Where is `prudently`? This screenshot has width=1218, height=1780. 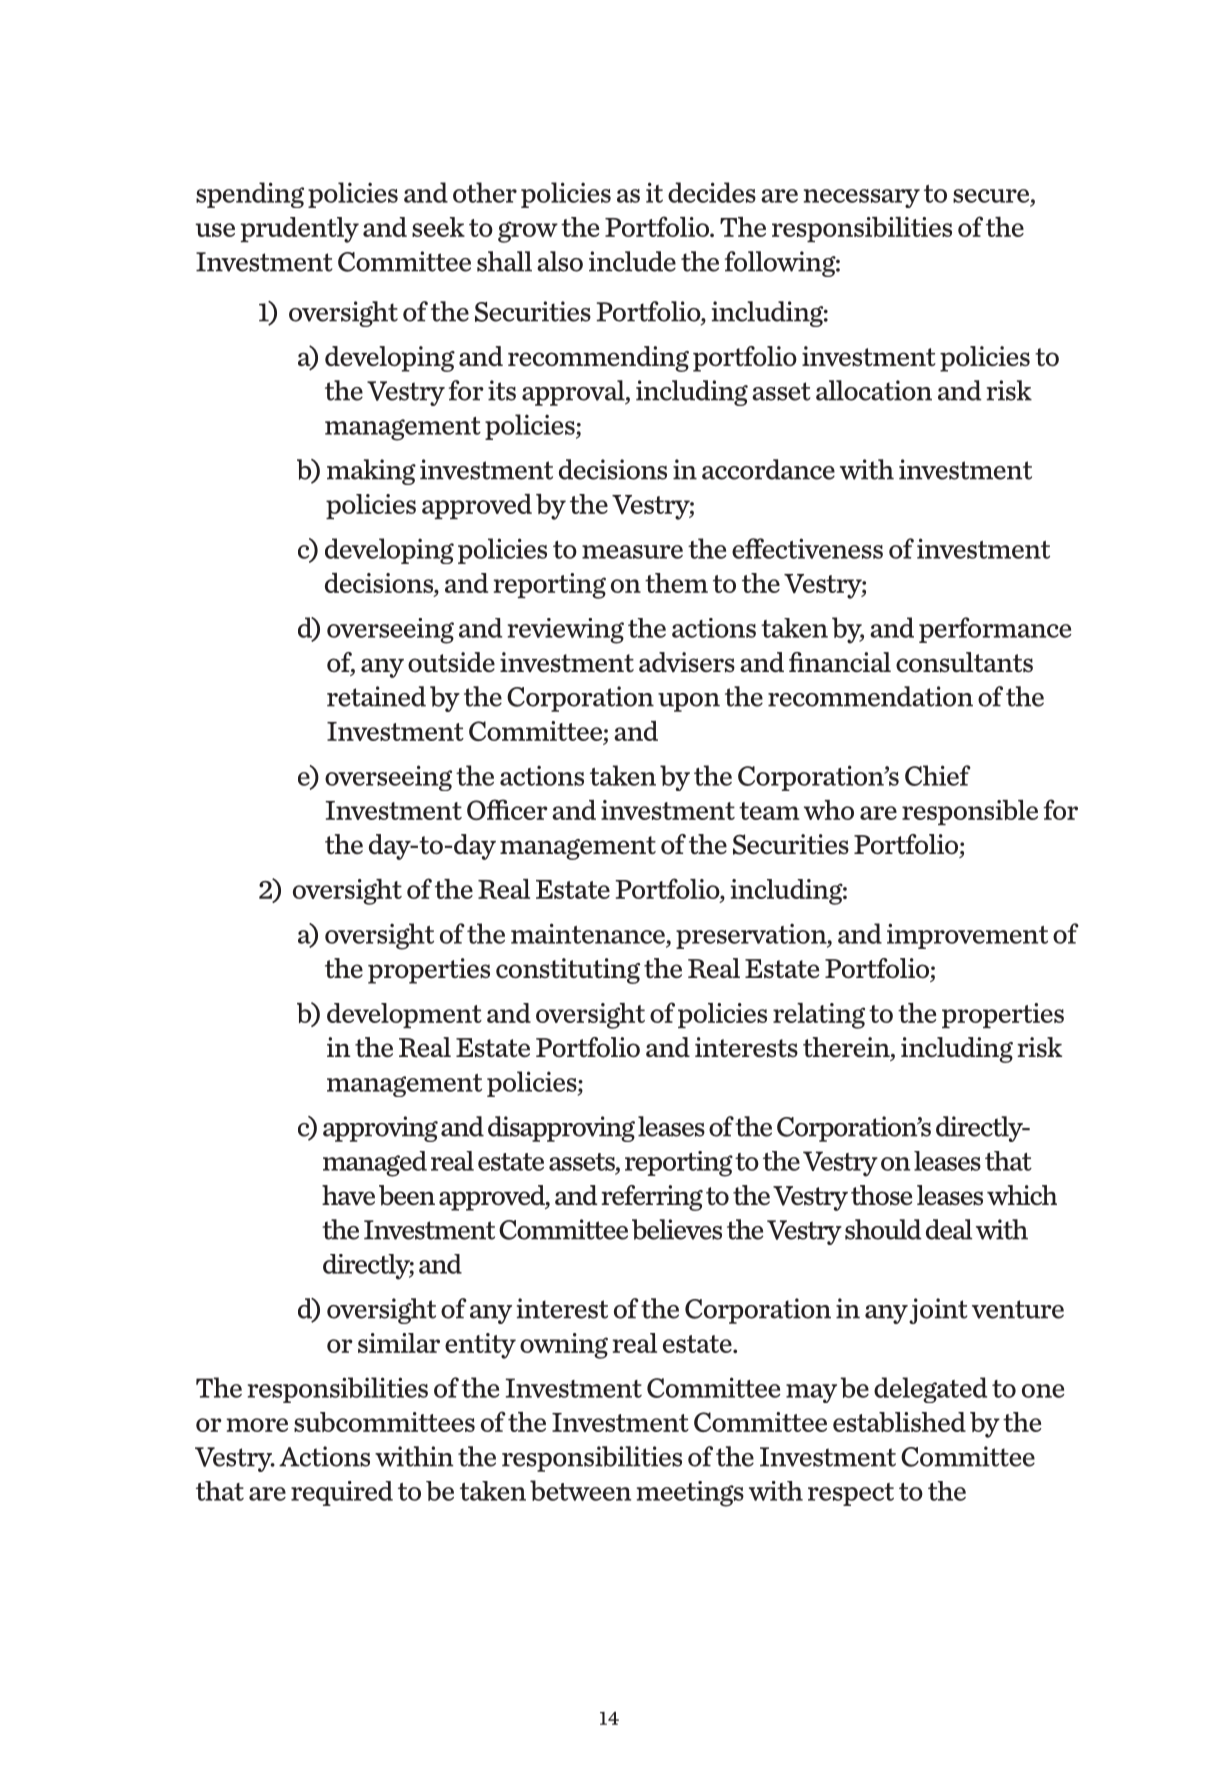
prudently is located at coordinates (300, 230).
